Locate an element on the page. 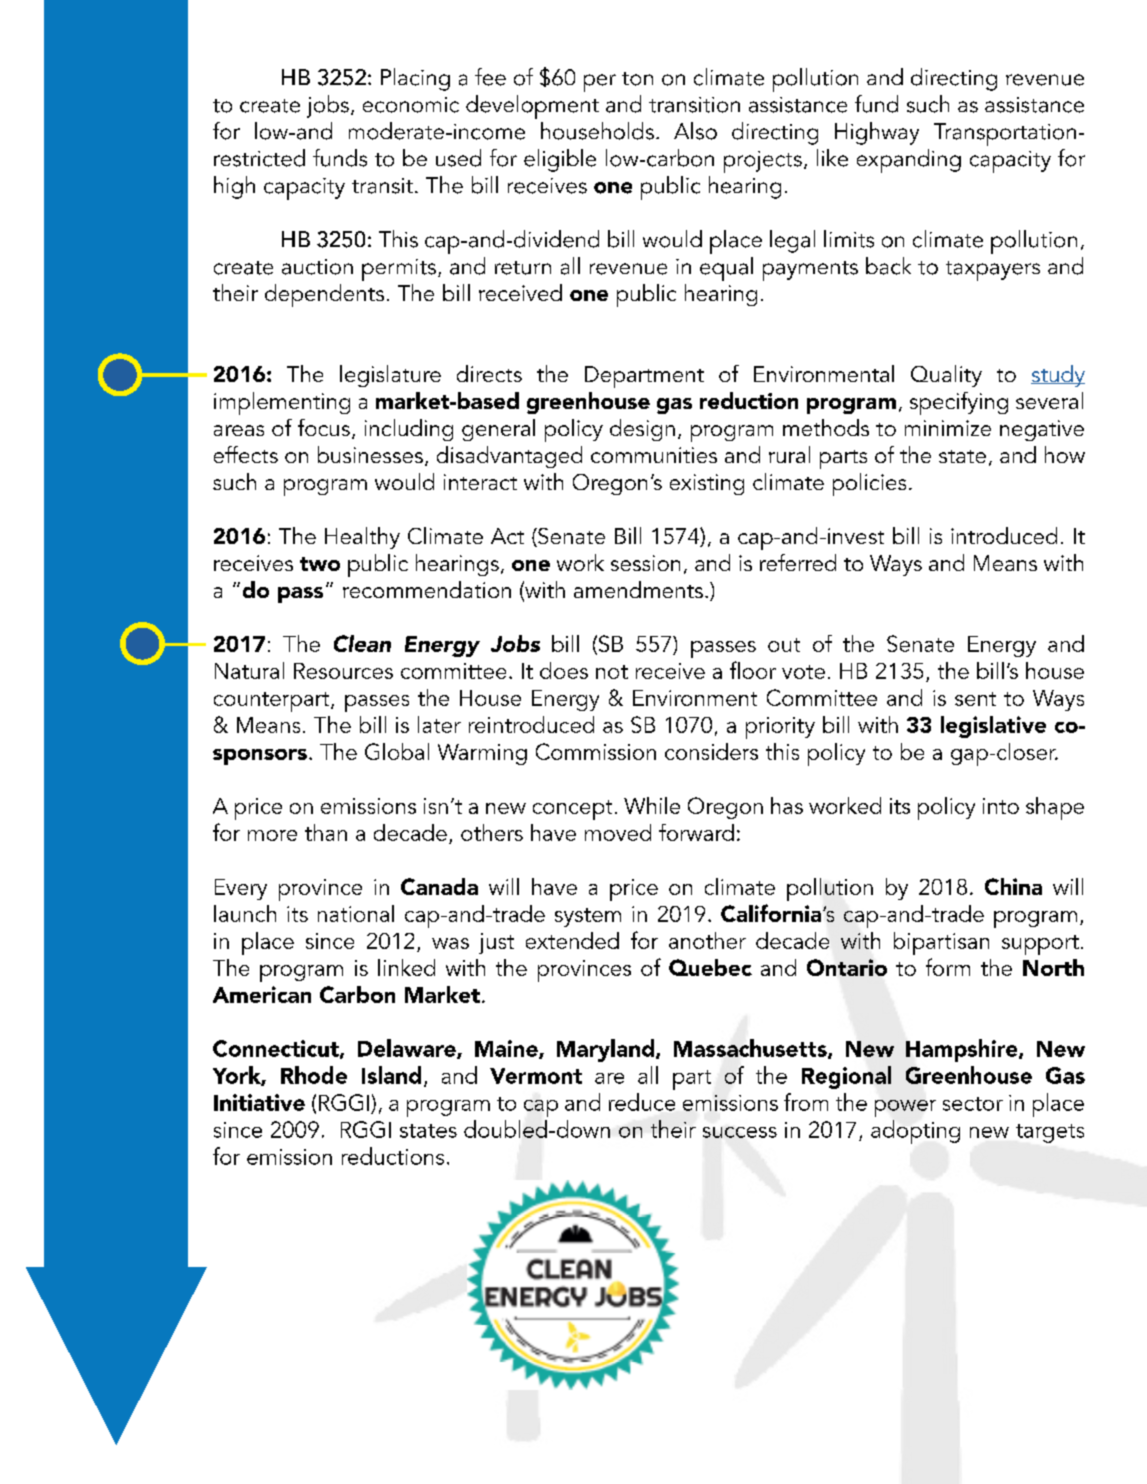 This image has height=1484, width=1147. taxpayers is located at coordinates (993, 271).
